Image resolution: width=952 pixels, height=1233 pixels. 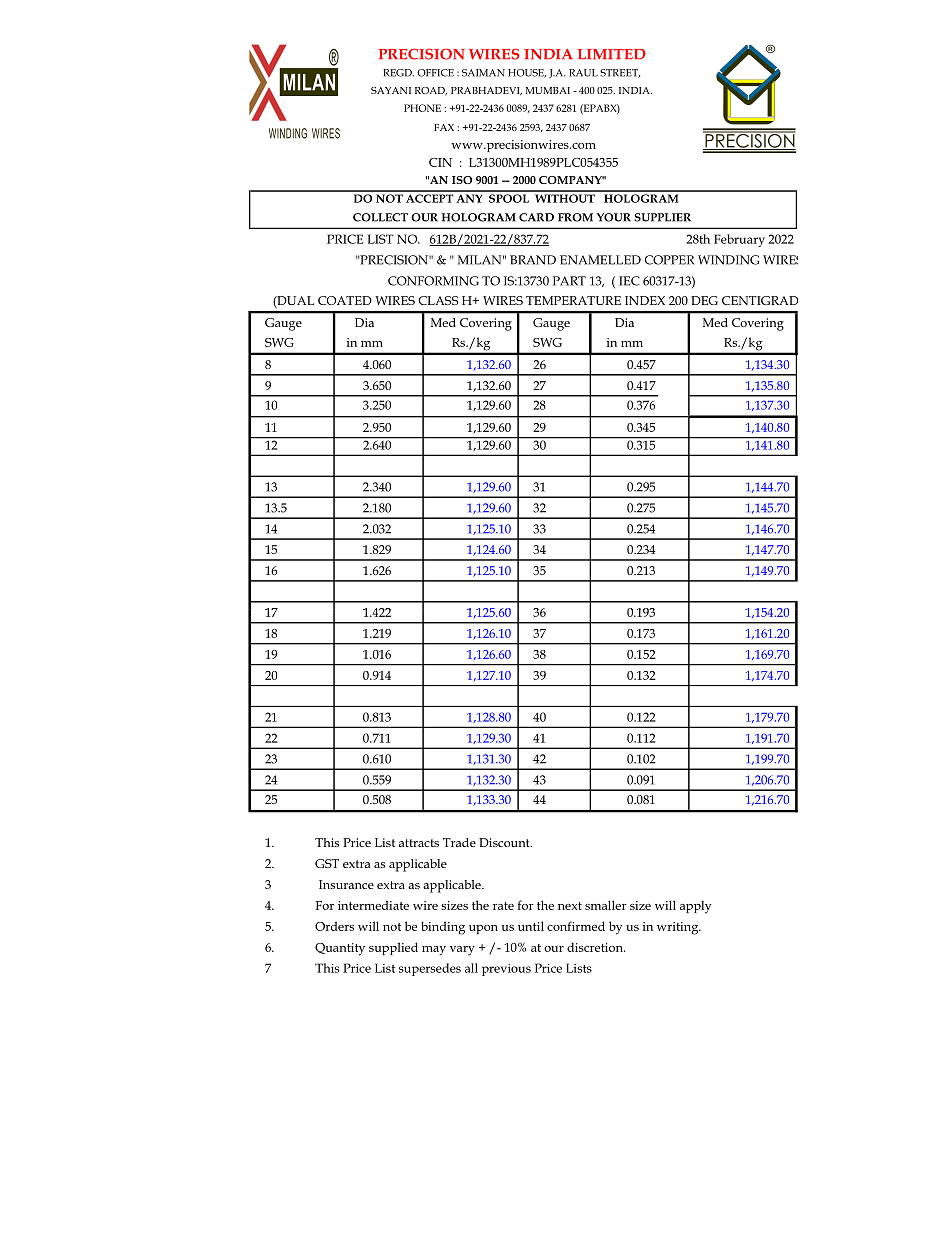 What do you see at coordinates (531, 926) in the screenshot?
I see `until` at bounding box center [531, 926].
